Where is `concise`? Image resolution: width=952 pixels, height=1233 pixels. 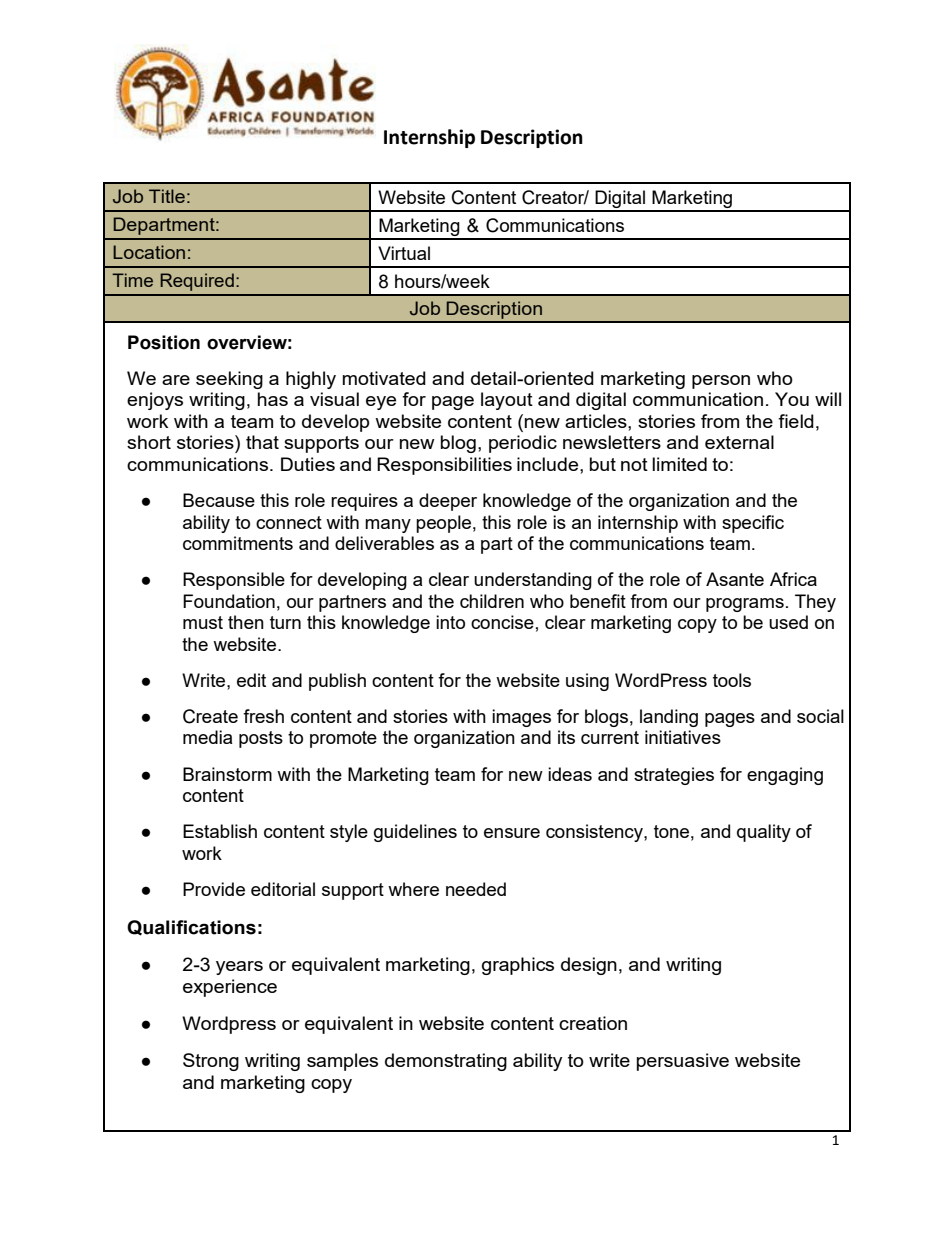 concise is located at coordinates (502, 622).
